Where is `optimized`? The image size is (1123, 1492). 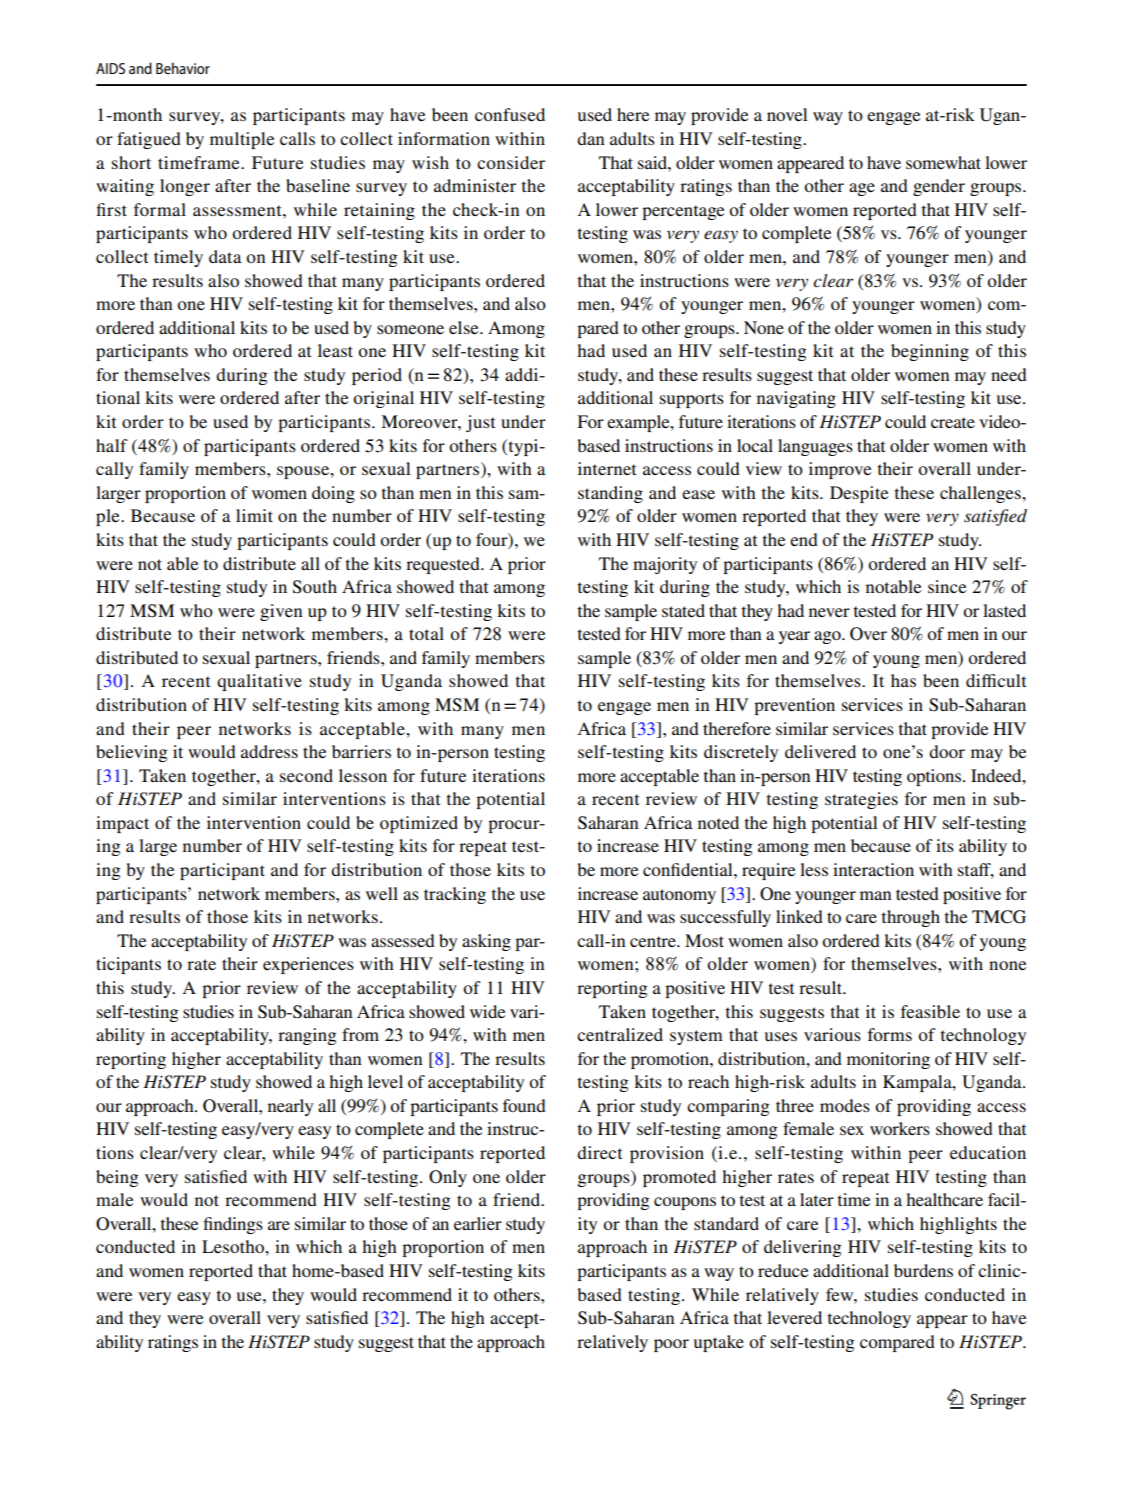 optimized is located at coordinates (419, 824).
